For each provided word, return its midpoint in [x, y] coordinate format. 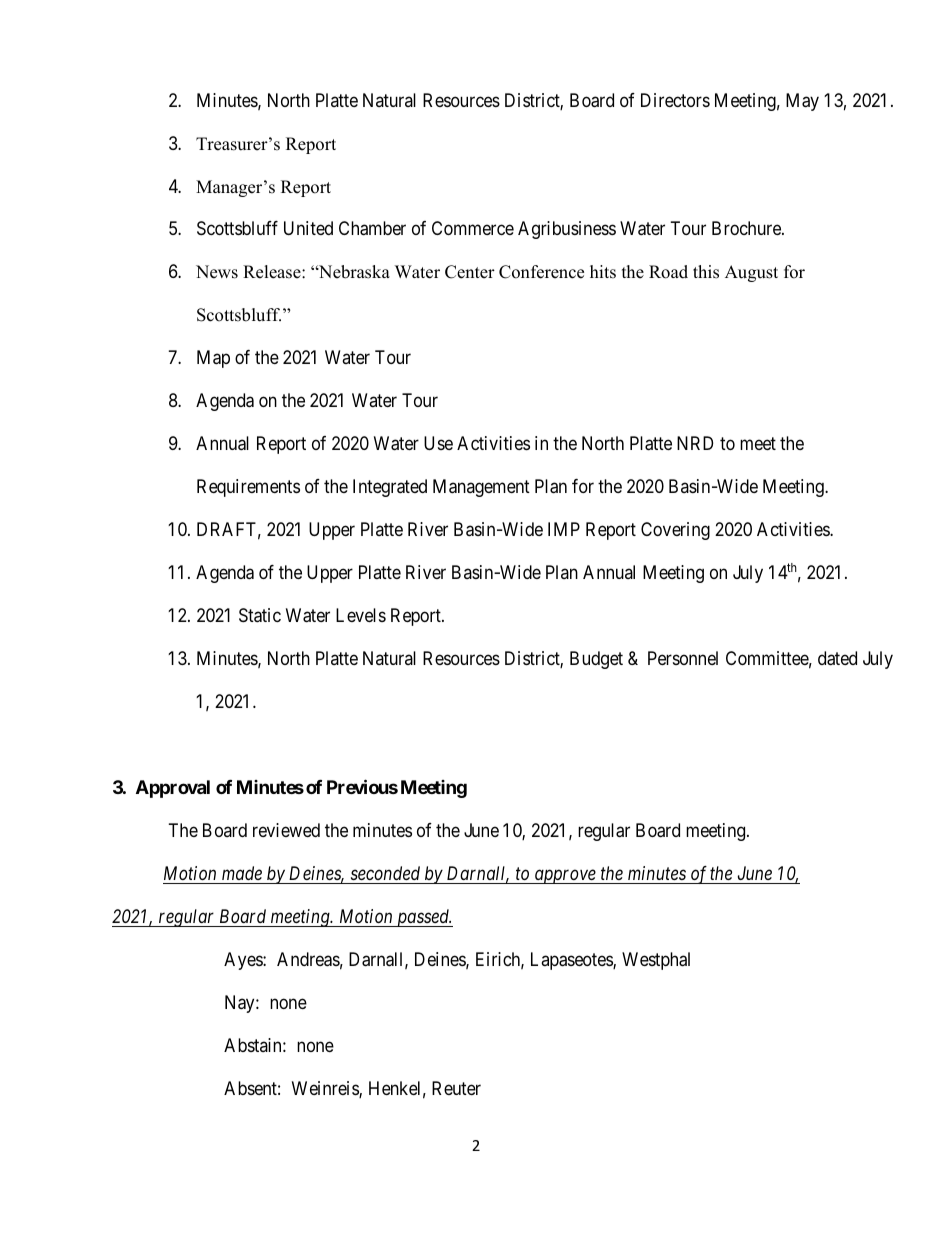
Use [438, 443]
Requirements [248, 488]
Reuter [456, 1088]
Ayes [244, 961]
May [802, 102]
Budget [596, 660]
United [308, 228]
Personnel [683, 658]
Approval [173, 789]
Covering [675, 531]
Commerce [473, 228]
